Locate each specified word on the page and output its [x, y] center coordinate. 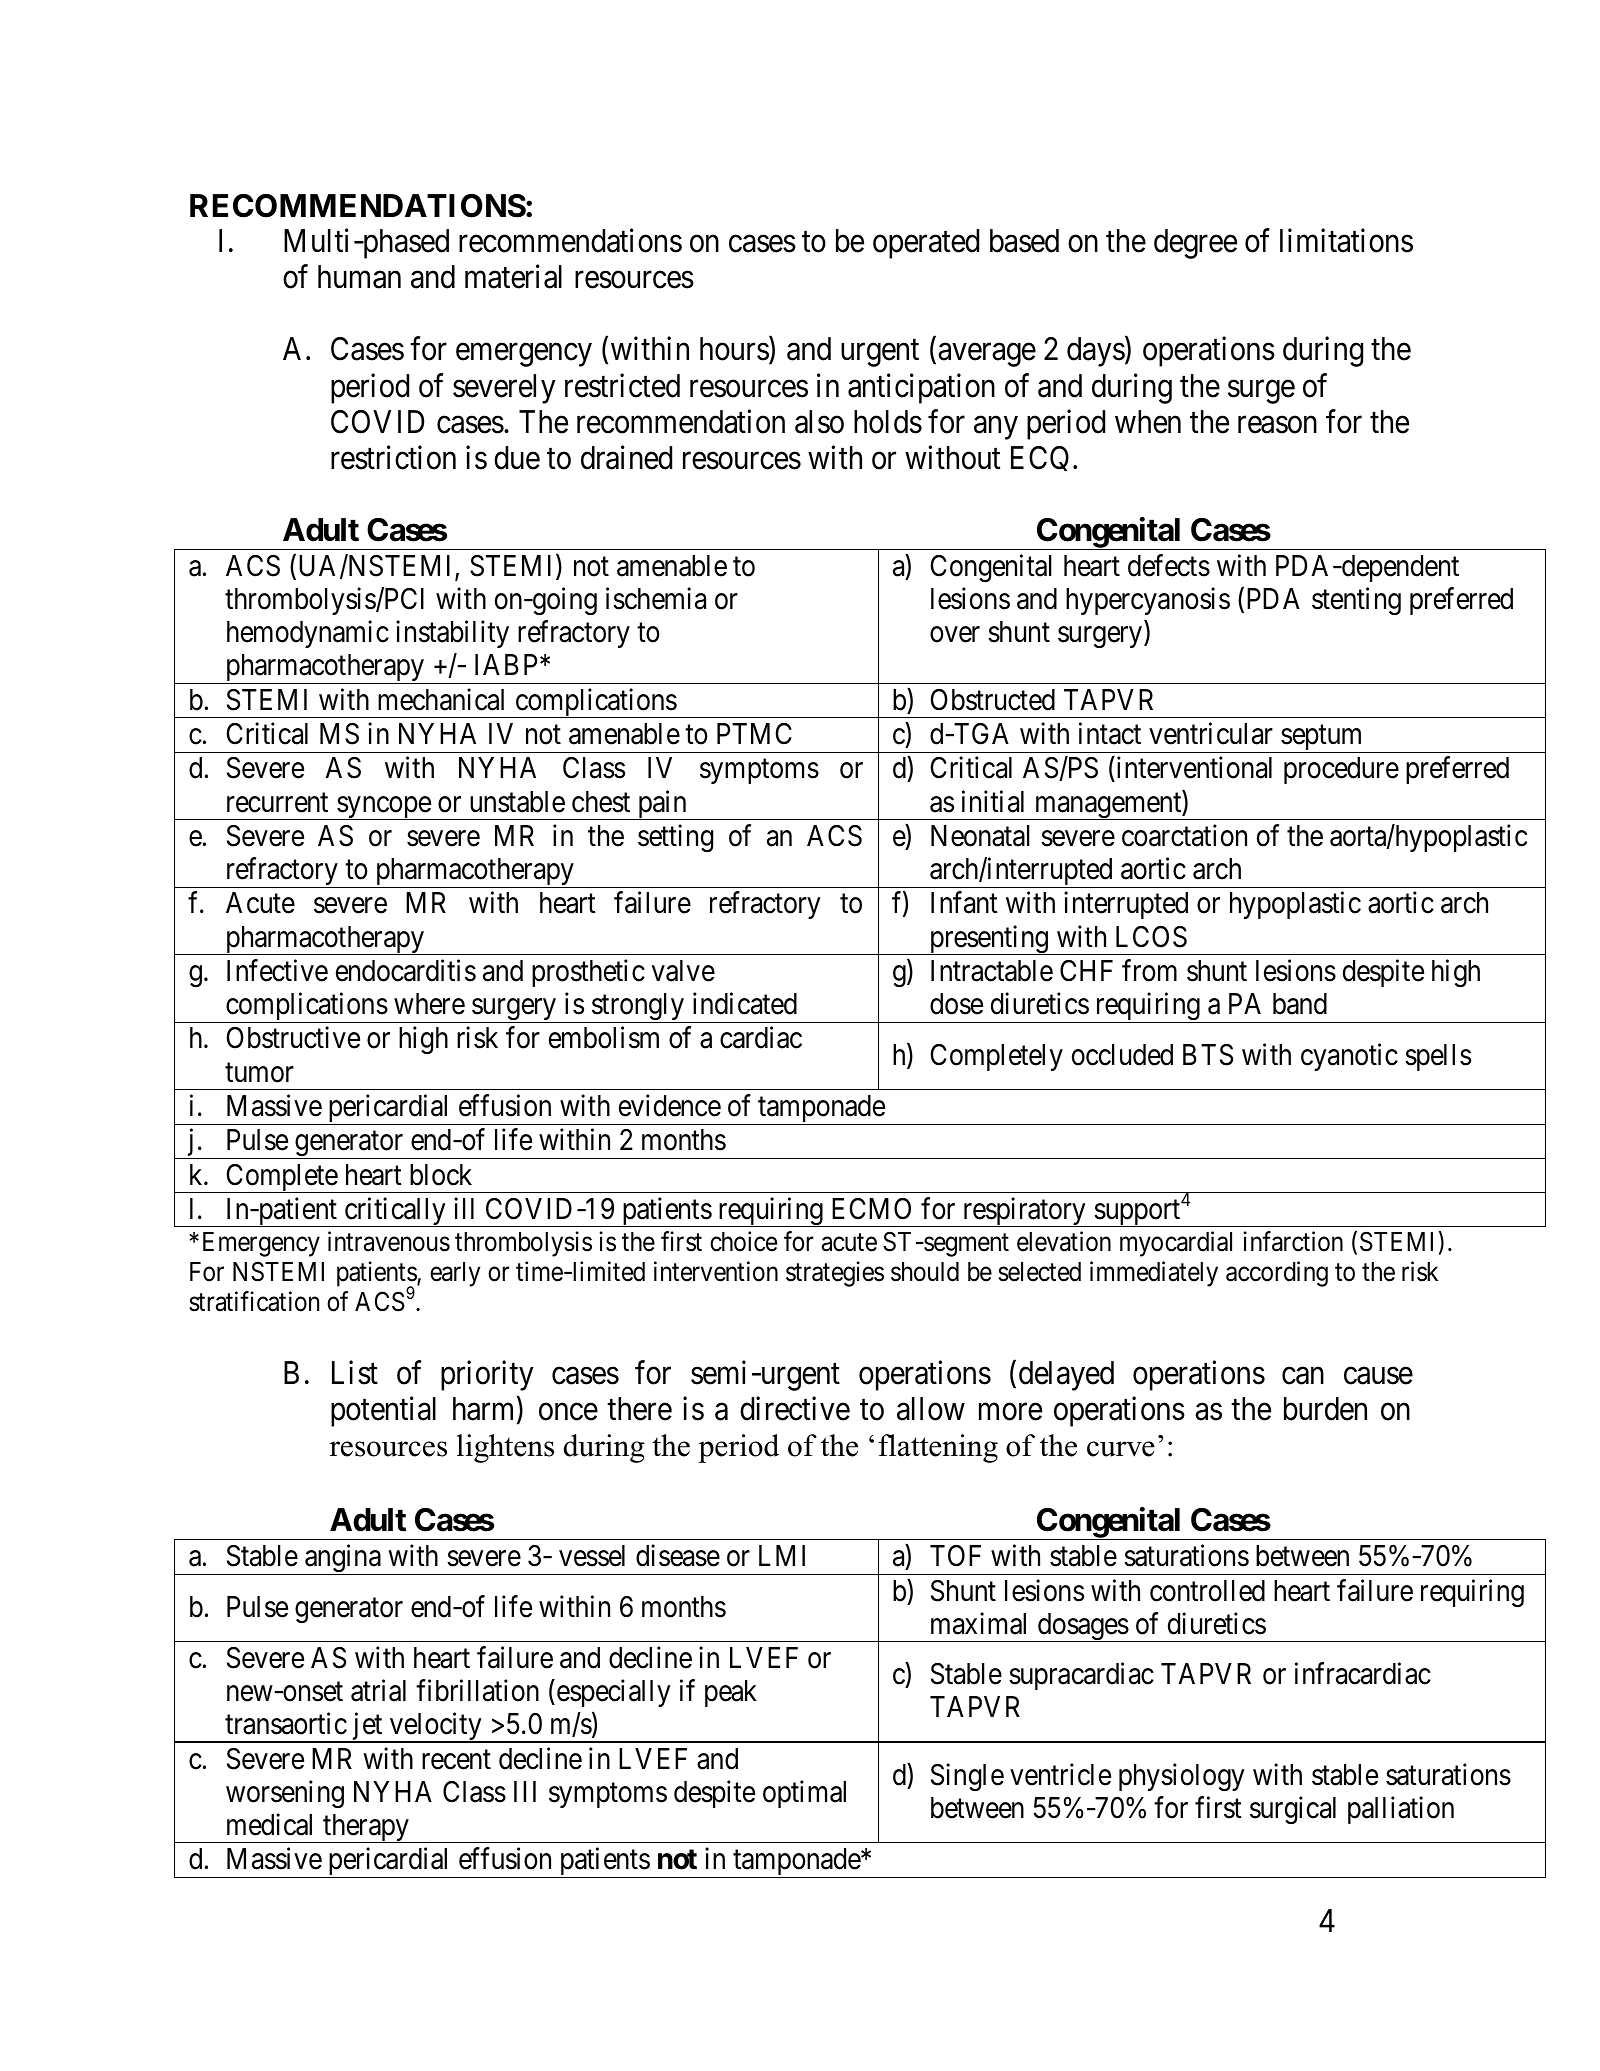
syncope [383, 808]
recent [456, 1760]
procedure [1341, 770]
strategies [835, 1274]
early [455, 1274]
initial [993, 801]
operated [926, 244]
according [1277, 1274]
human [359, 277]
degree [1195, 244]
